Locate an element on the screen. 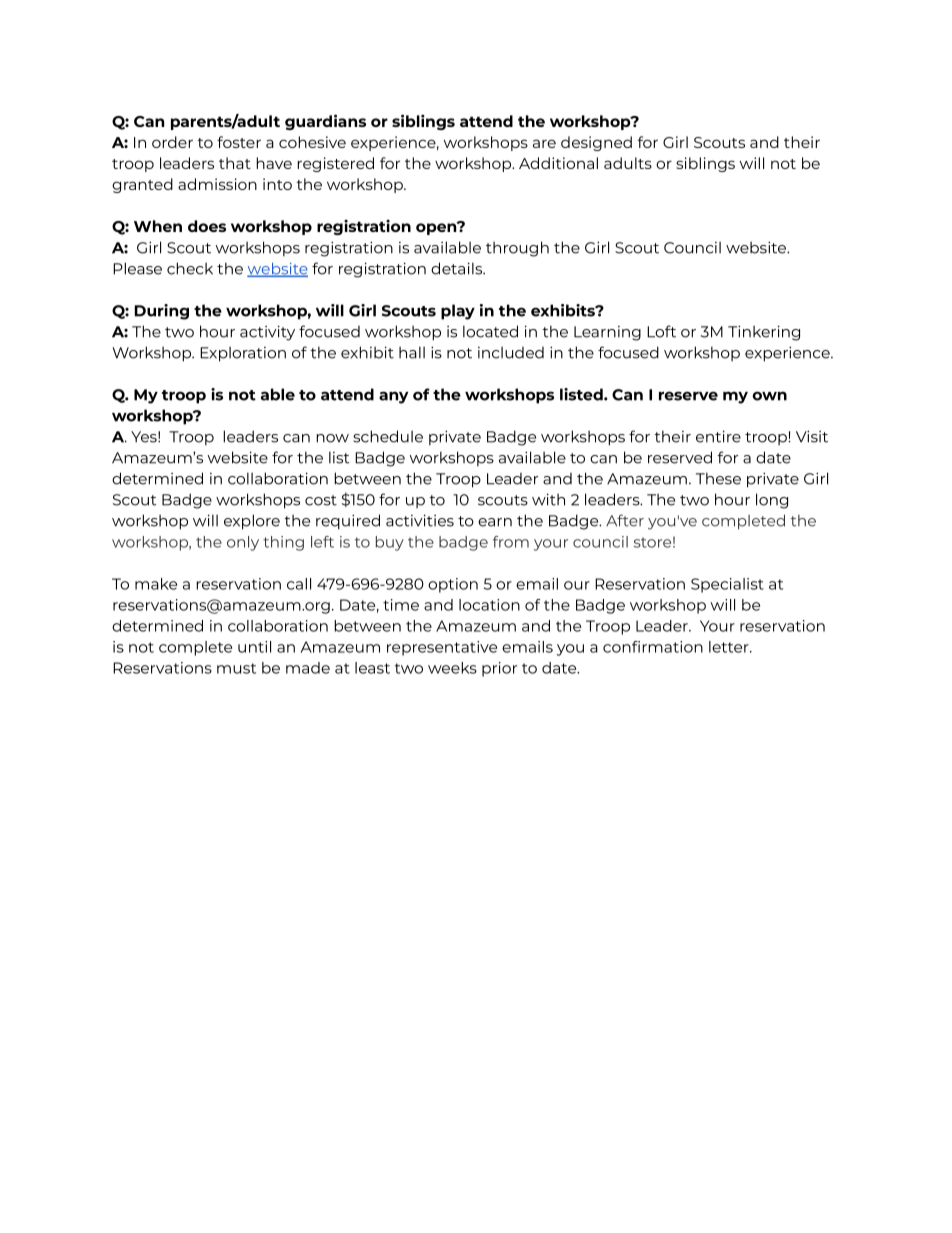  check is located at coordinates (190, 268).
